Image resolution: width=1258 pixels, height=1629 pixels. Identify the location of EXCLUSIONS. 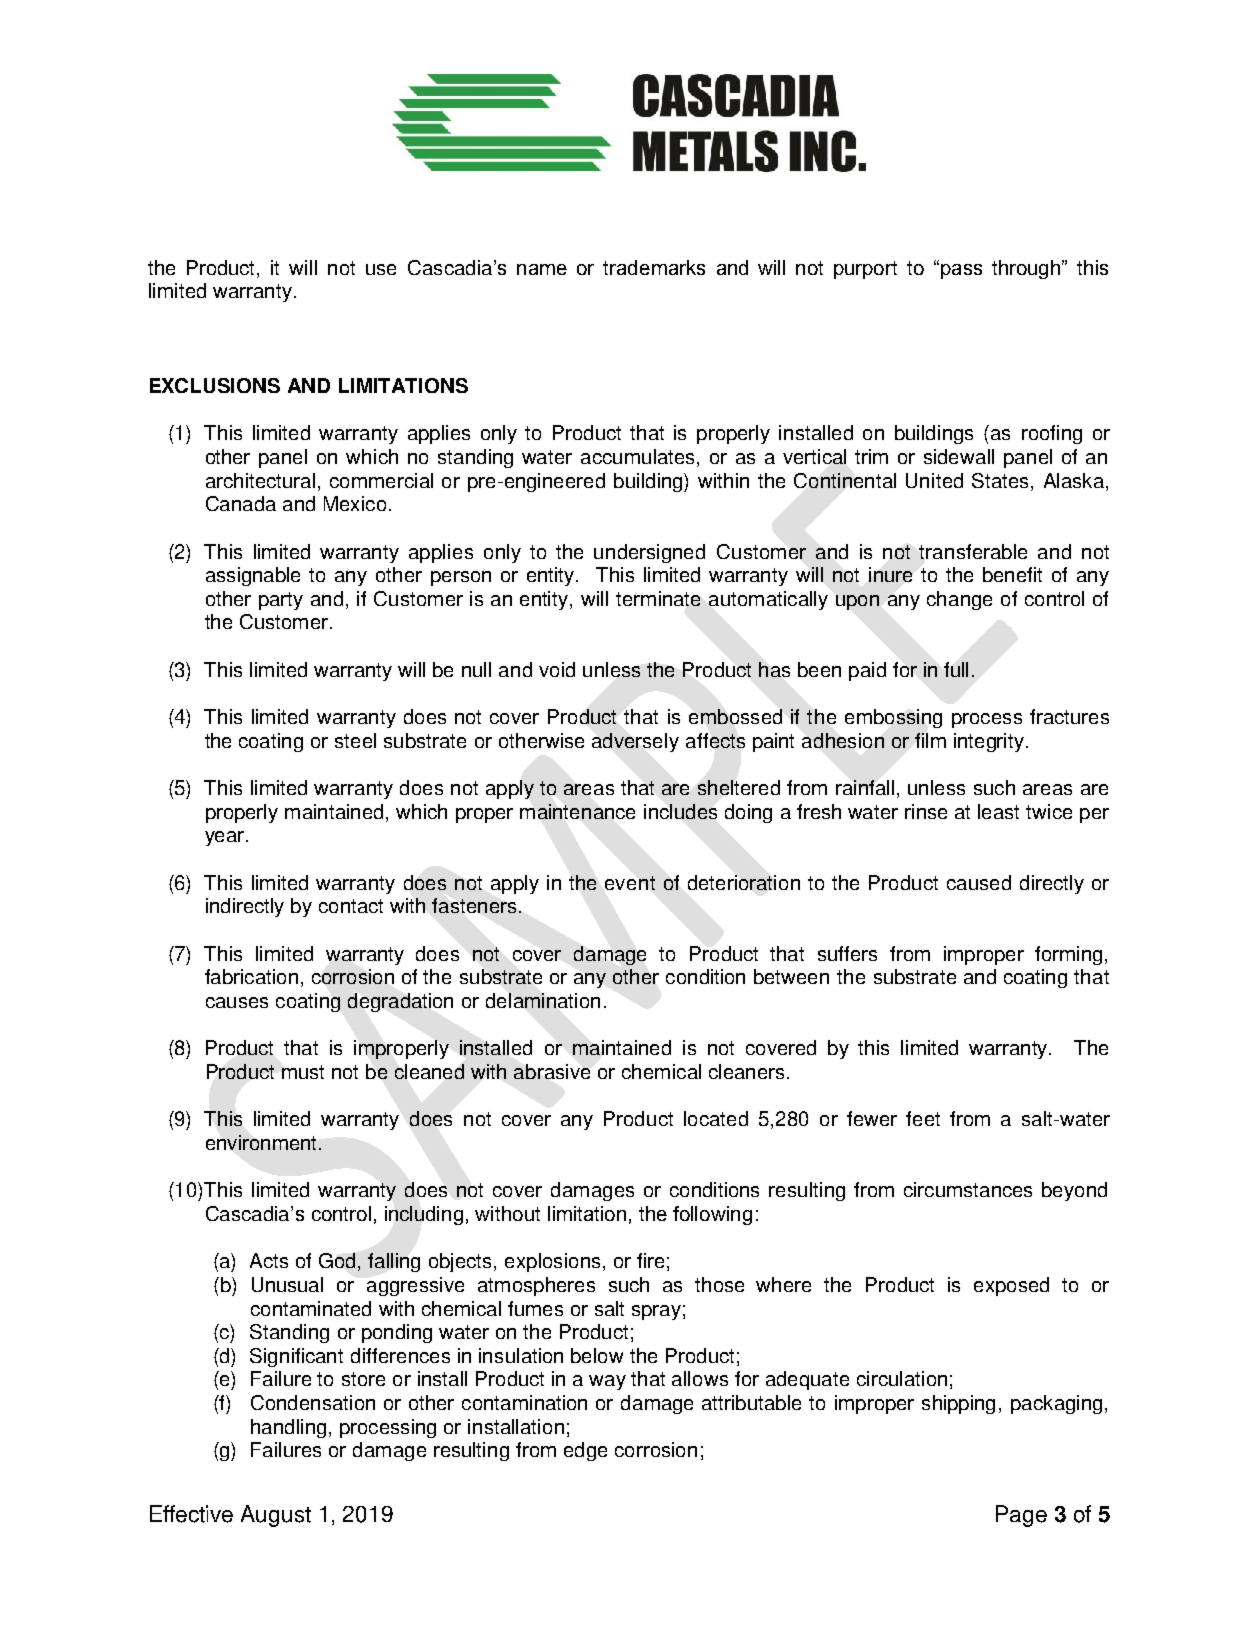
(215, 385).
